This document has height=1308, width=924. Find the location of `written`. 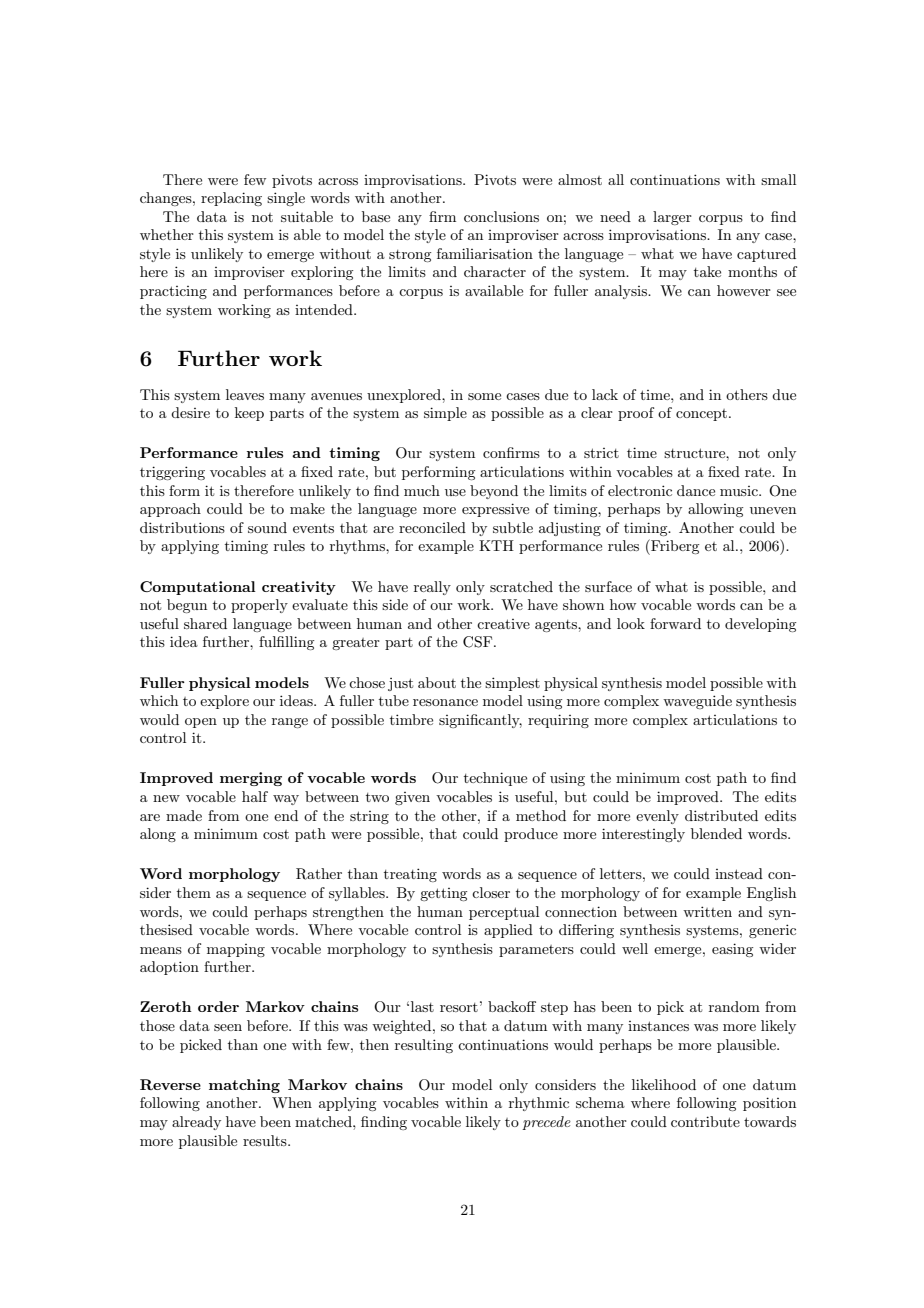

written is located at coordinates (707, 911).
